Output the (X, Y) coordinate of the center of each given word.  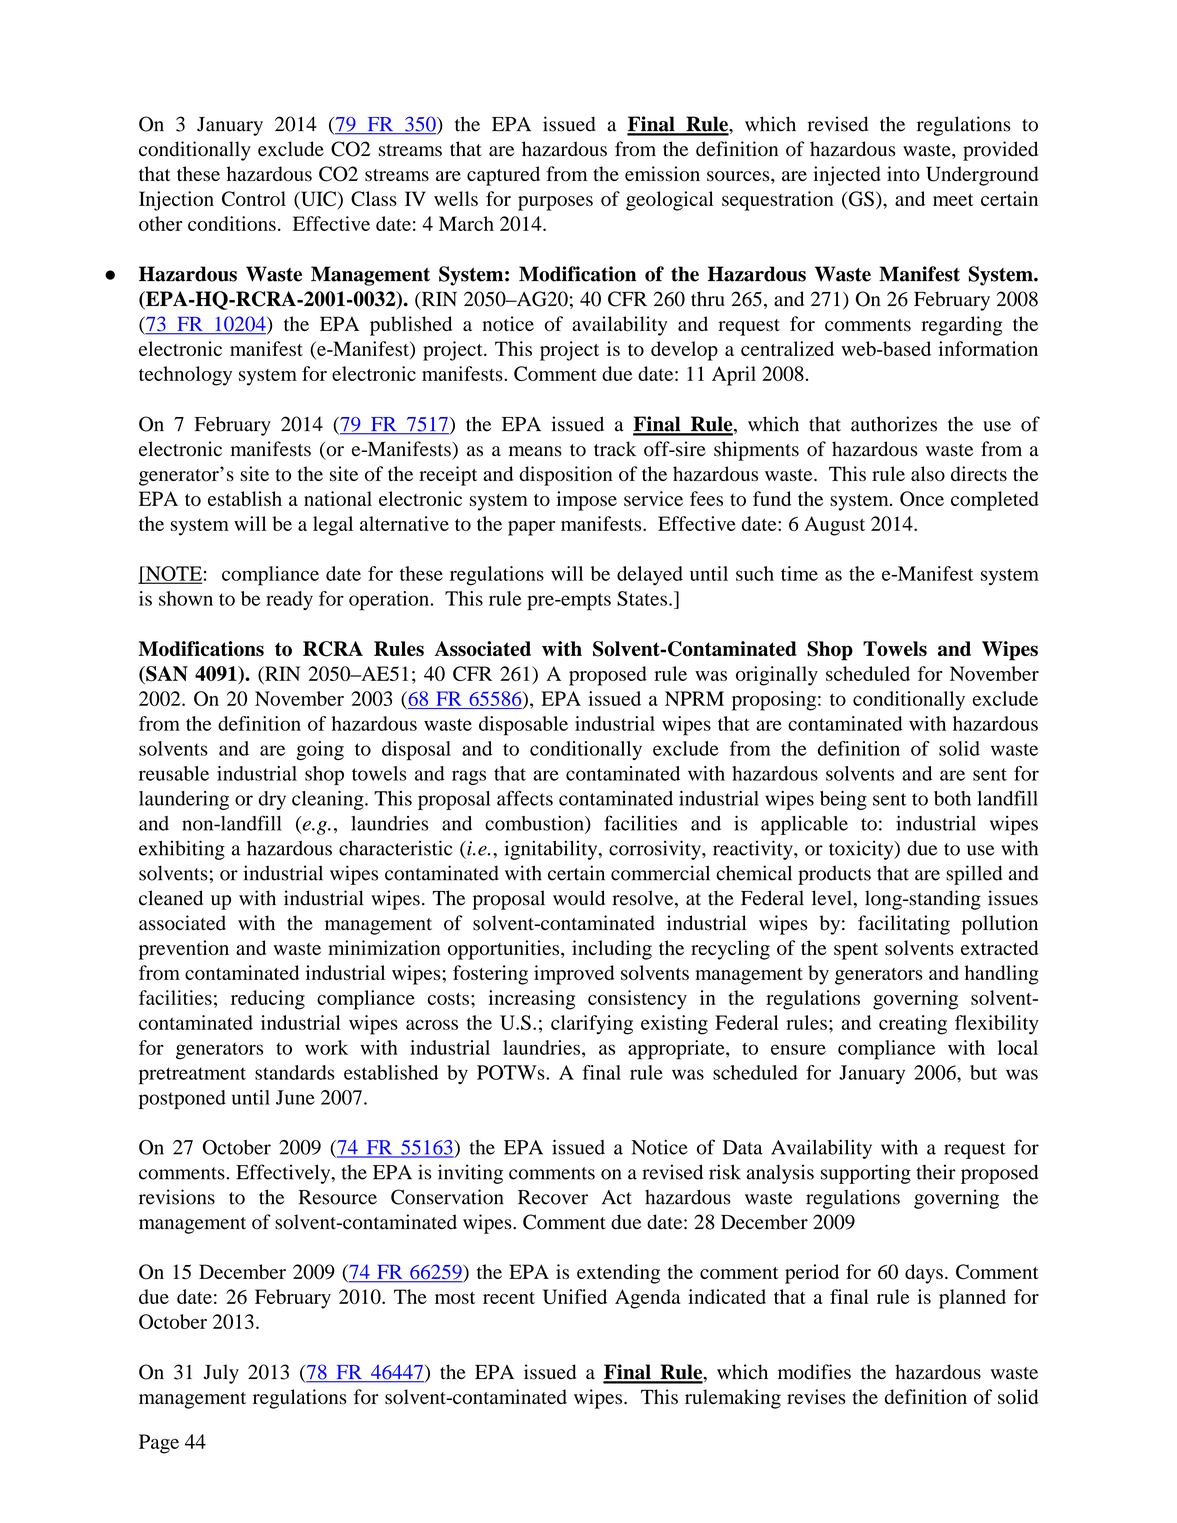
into (903, 174)
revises (816, 1397)
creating (913, 1025)
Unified (575, 1296)
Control (254, 199)
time (799, 573)
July (221, 1374)
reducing (268, 1000)
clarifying (592, 1025)
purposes (555, 203)
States (642, 598)
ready (289, 600)
